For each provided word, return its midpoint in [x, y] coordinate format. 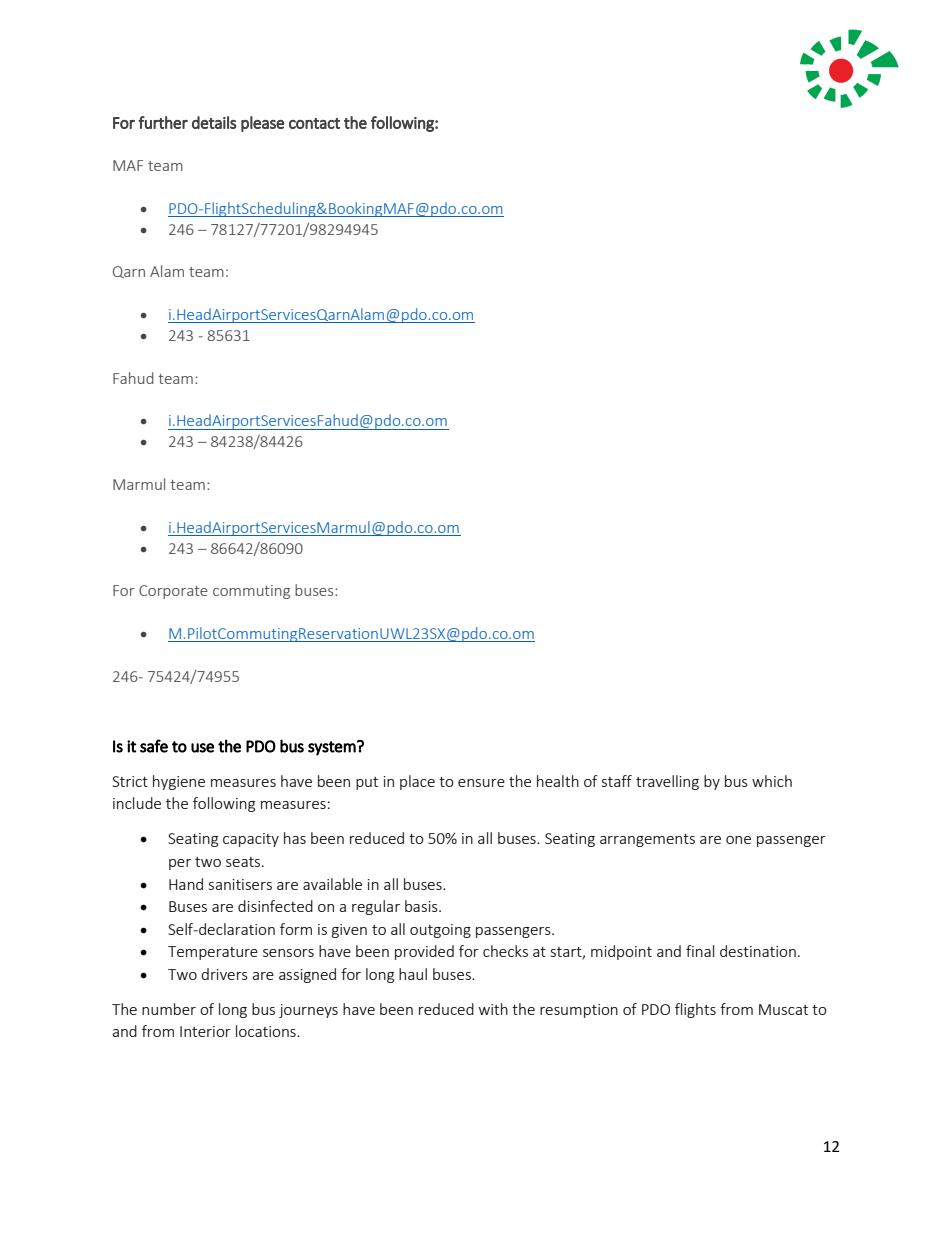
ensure [481, 783]
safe [154, 746]
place [417, 782]
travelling [667, 782]
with [493, 1009]
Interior [205, 1031]
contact [314, 123]
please [262, 124]
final [700, 951]
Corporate [173, 592]
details [214, 122]
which [772, 781]
